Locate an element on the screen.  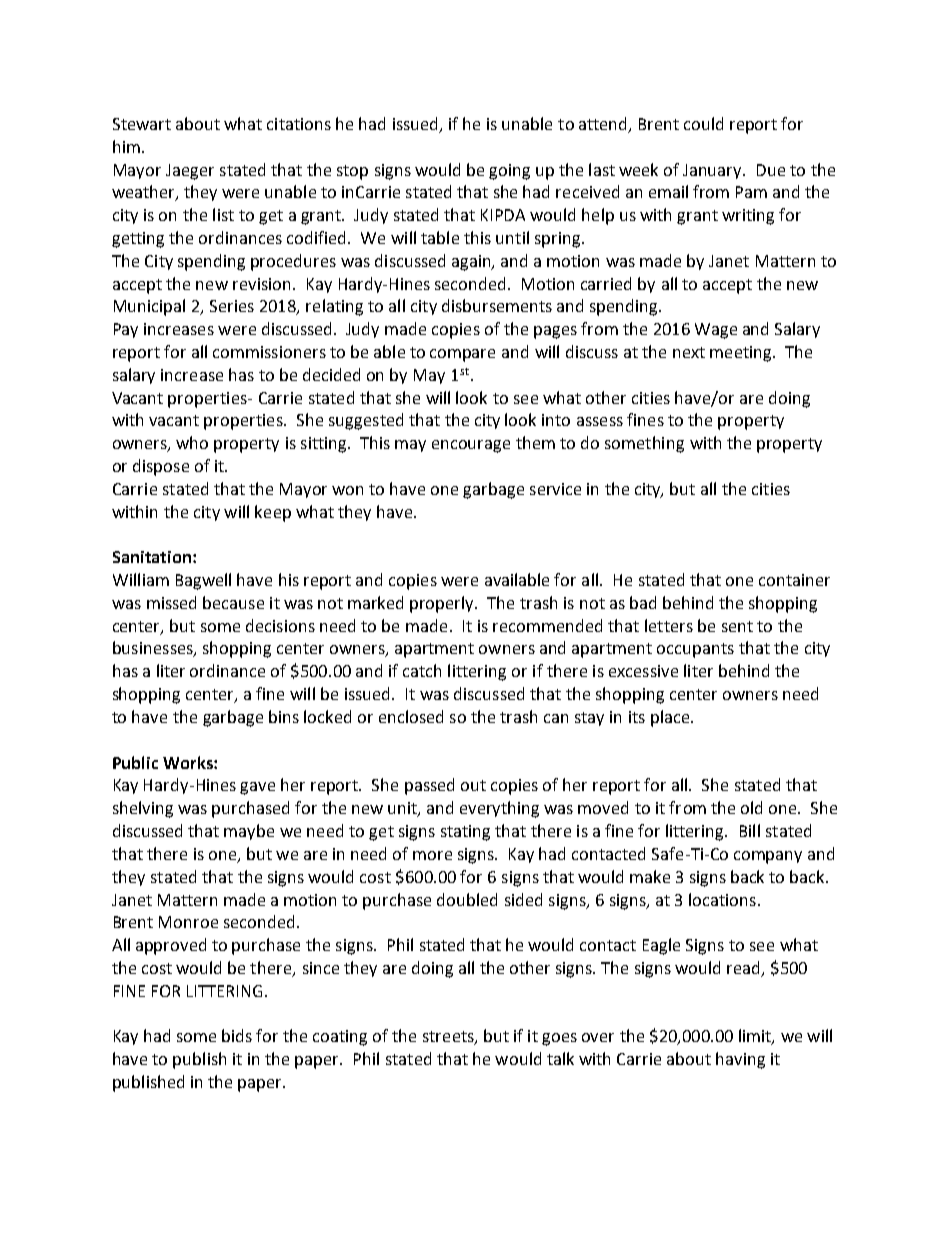
bids is located at coordinates (237, 1035).
